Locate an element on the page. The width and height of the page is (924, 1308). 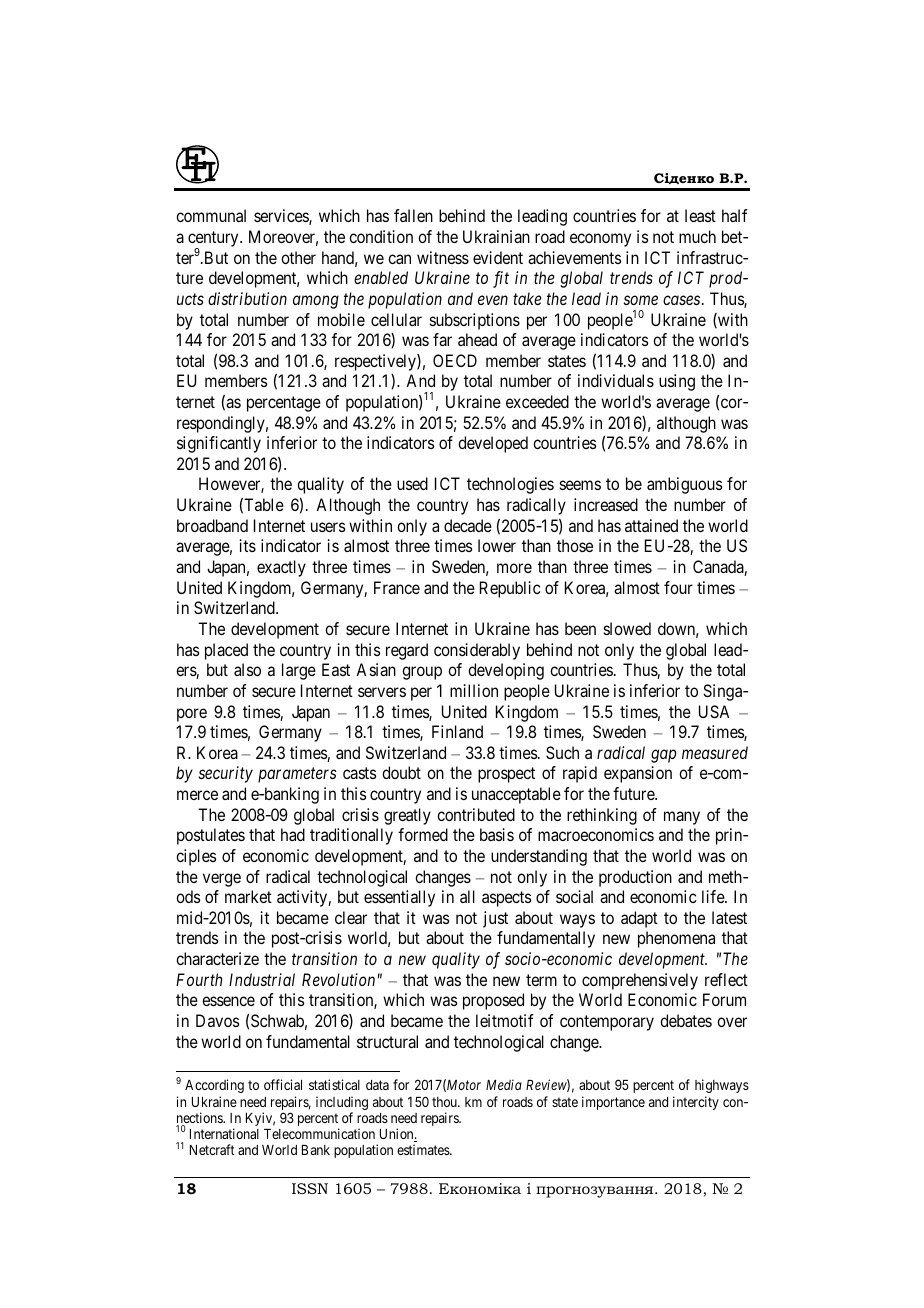
exactly is located at coordinates (281, 568).
